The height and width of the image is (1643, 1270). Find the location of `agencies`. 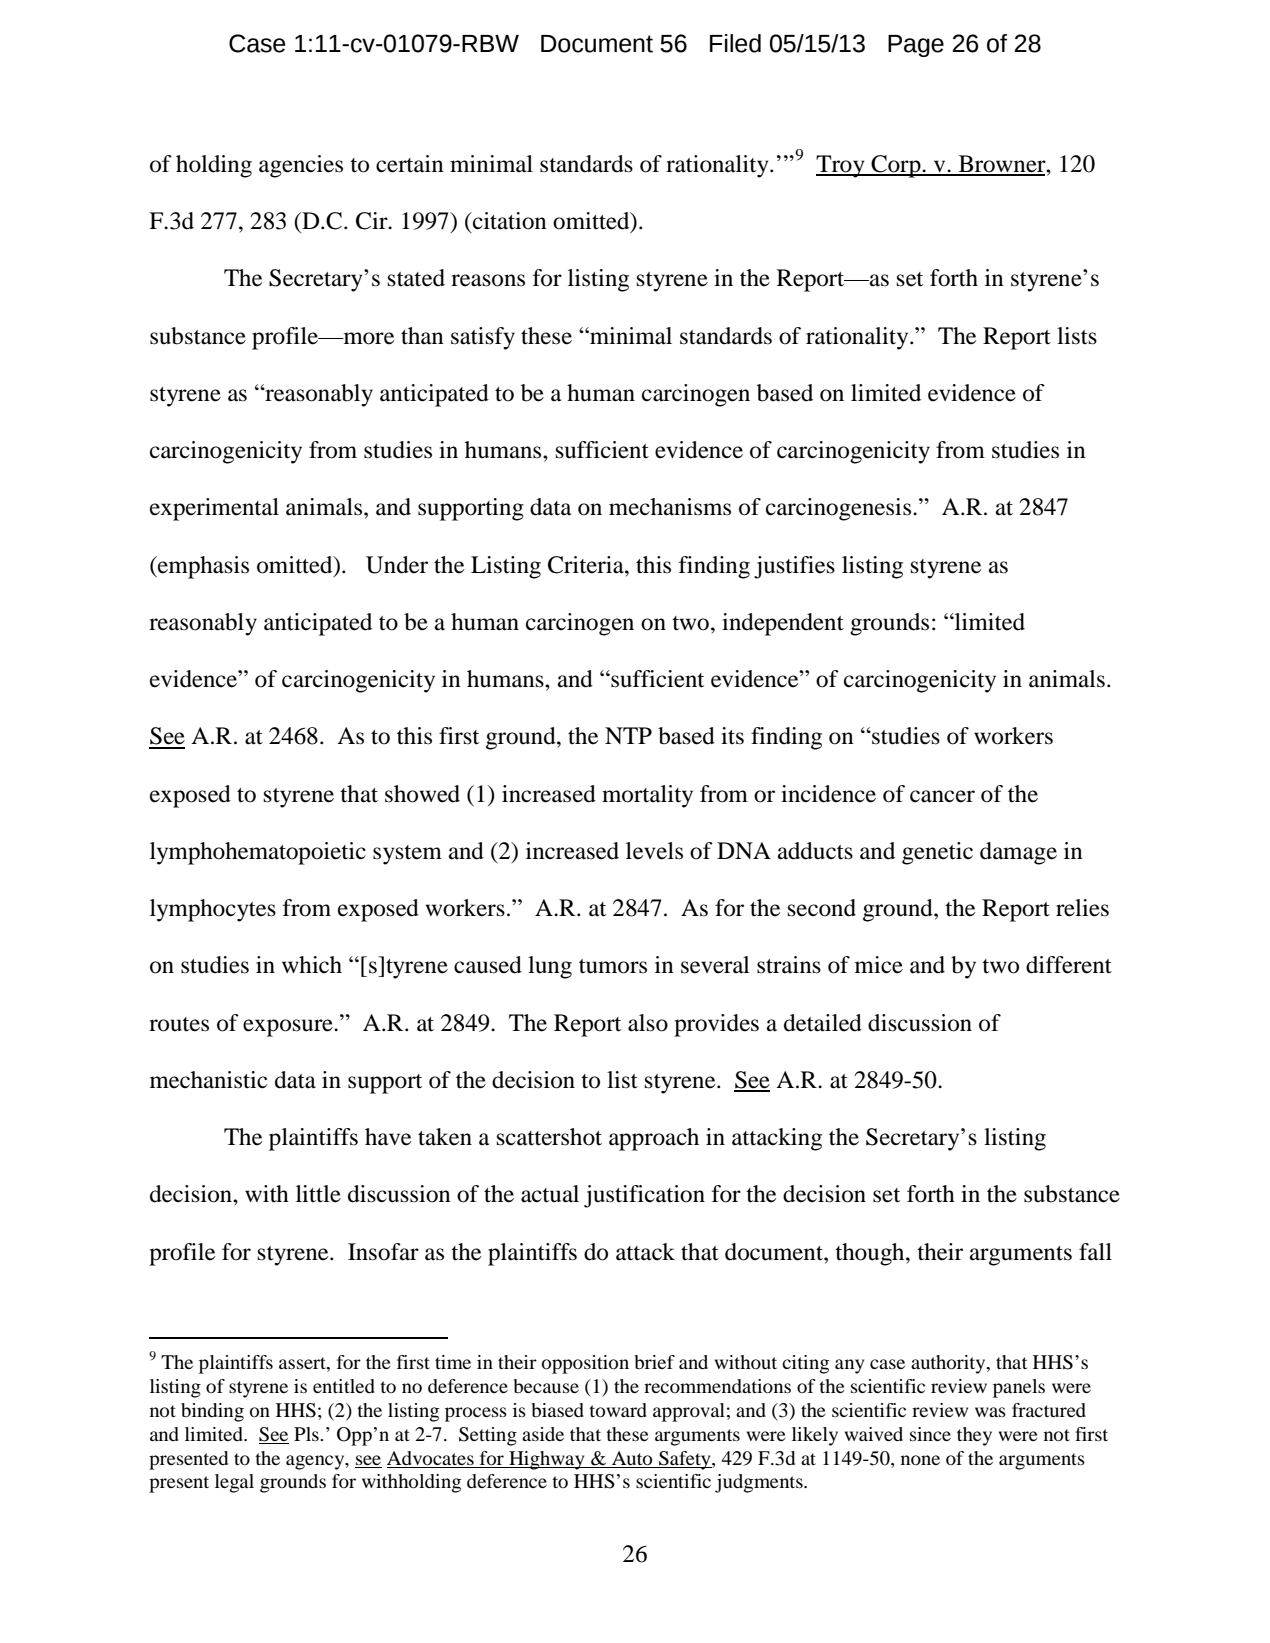

agencies is located at coordinates (301, 166).
